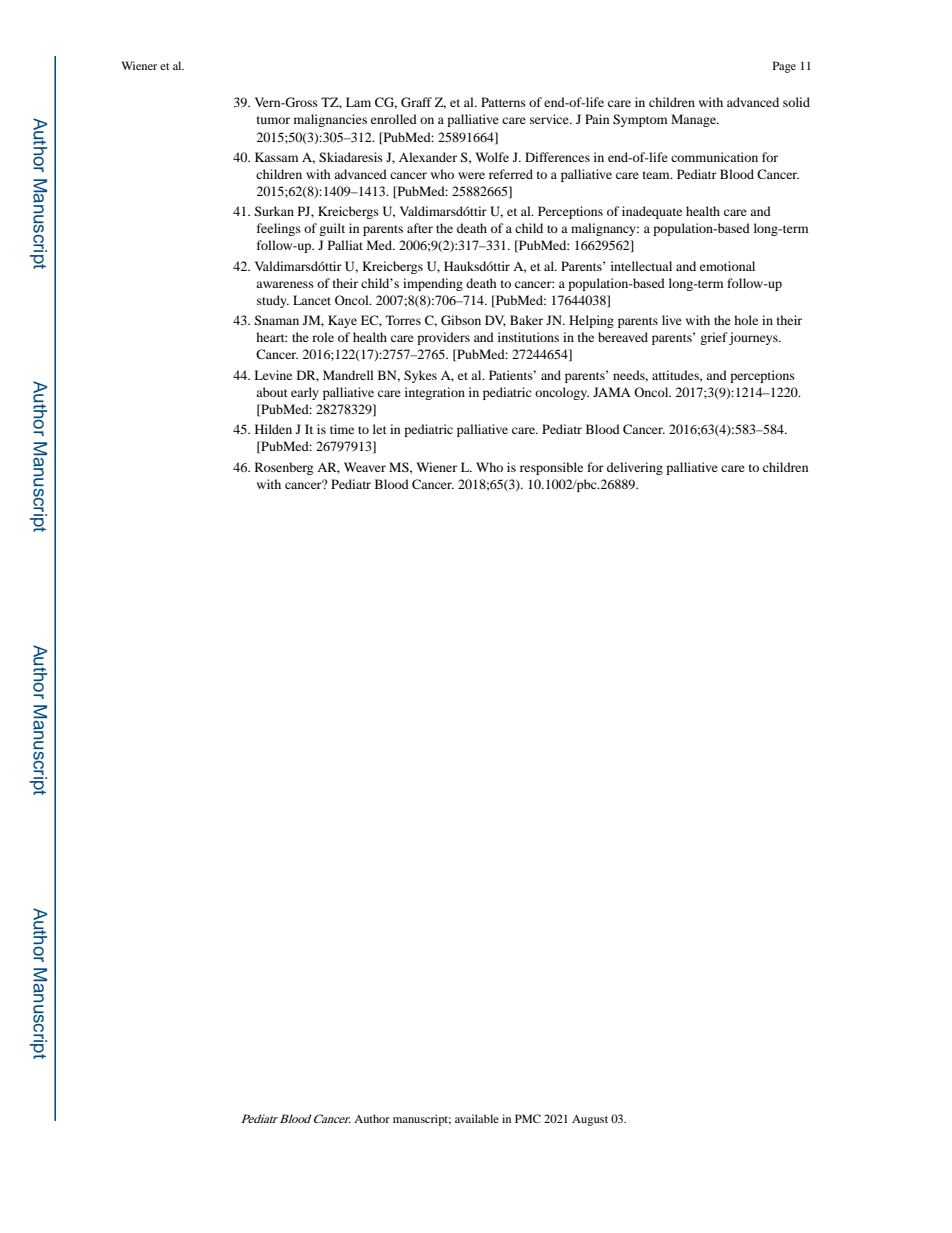 The image size is (952, 1233). Describe the element at coordinates (477, 1118) in the screenshot. I see `available` at that location.
